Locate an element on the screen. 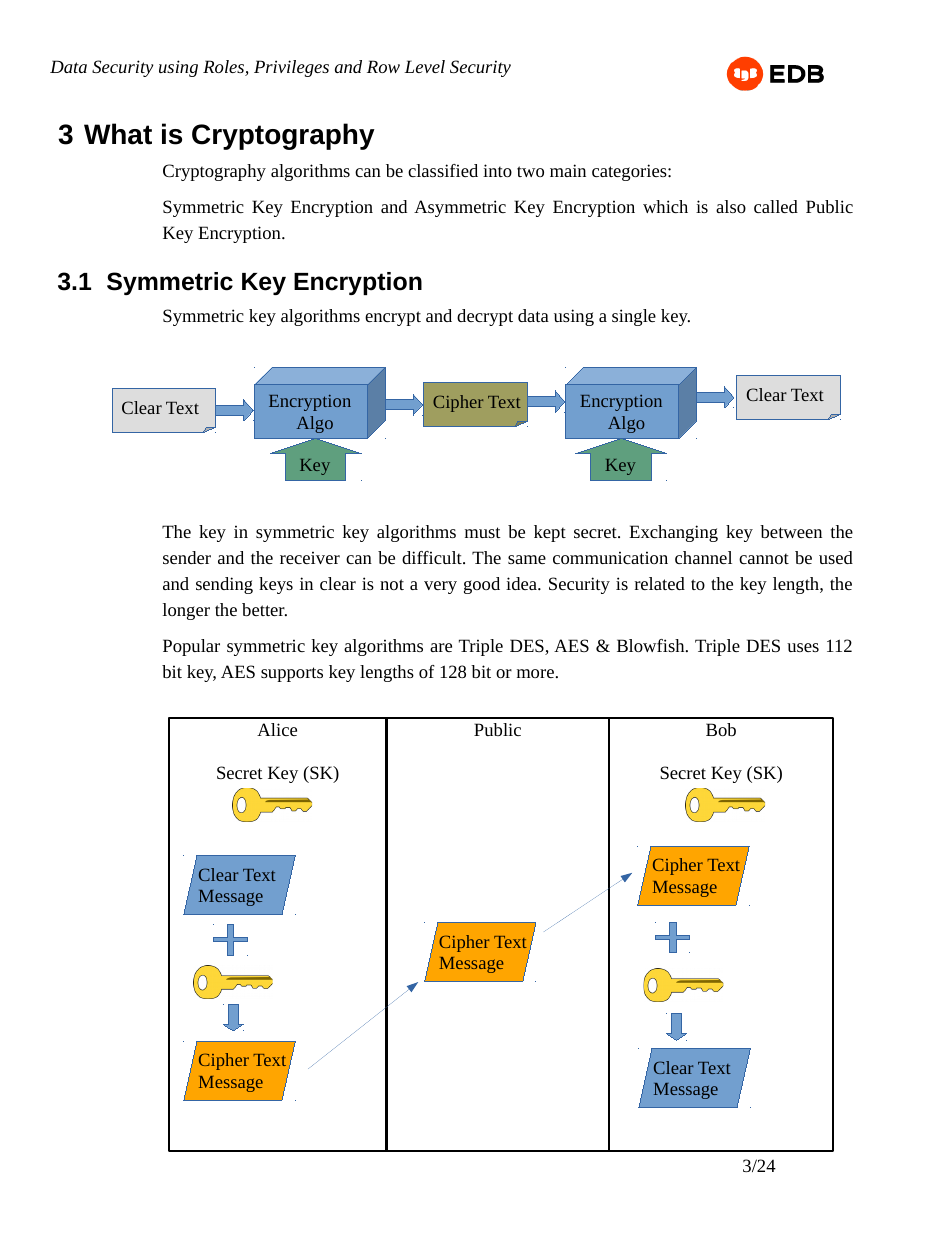 This screenshot has width=952, height=1233. between is located at coordinates (791, 531).
